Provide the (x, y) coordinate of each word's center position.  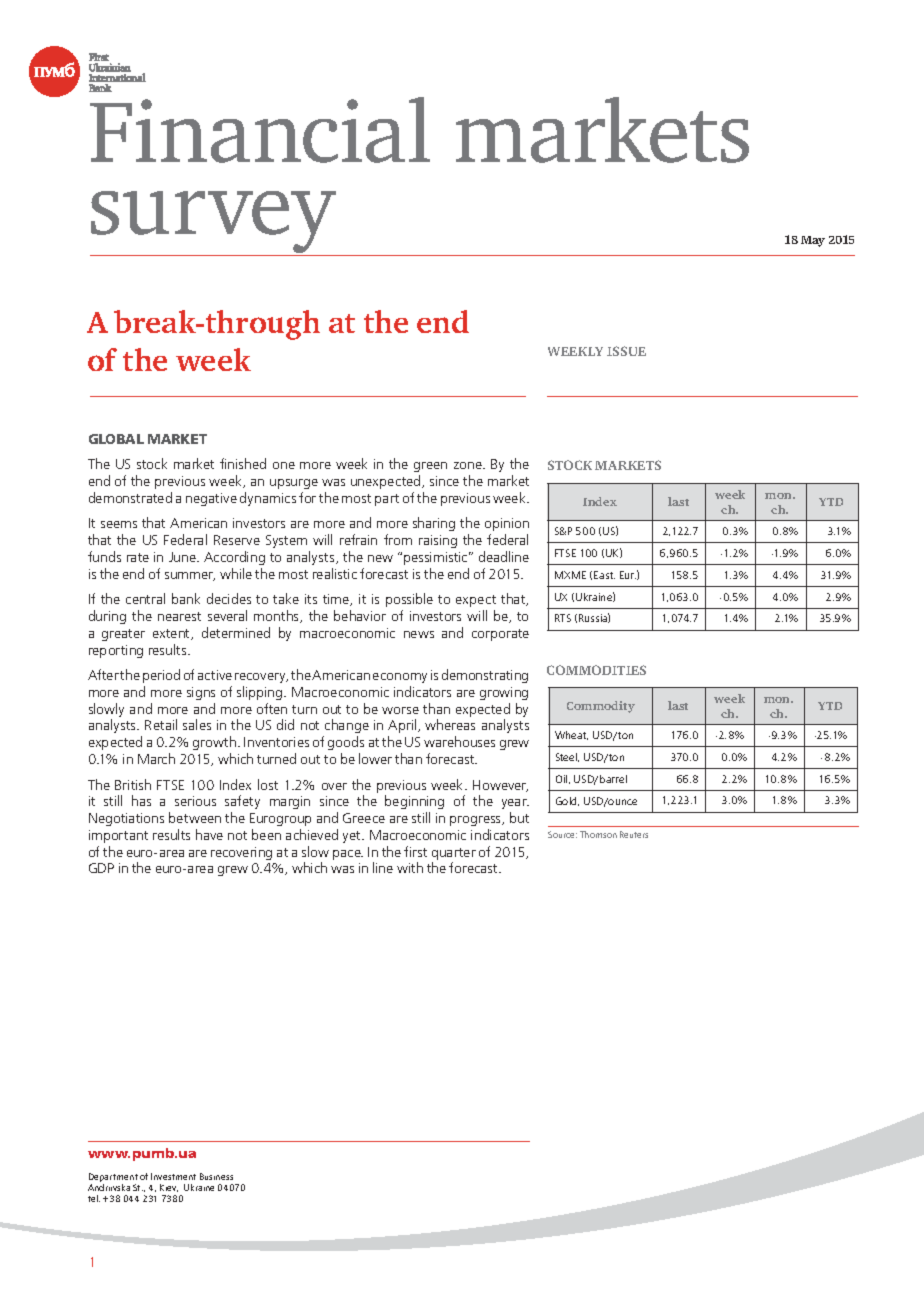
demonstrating (485, 676)
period (161, 676)
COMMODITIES (596, 670)
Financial (260, 130)
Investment (173, 1176)
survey (215, 223)
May (813, 241)
